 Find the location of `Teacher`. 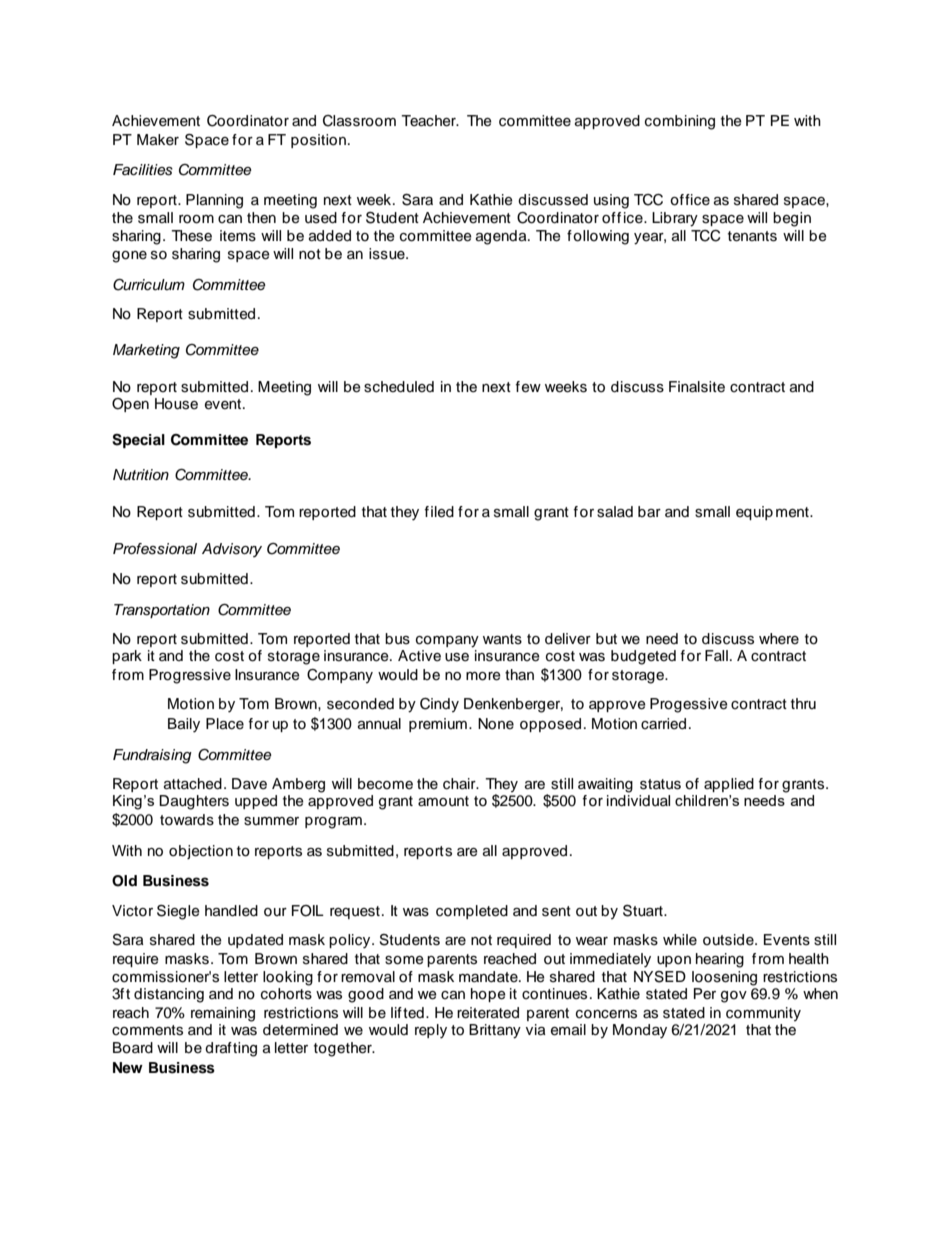

Teacher is located at coordinates (429, 121).
